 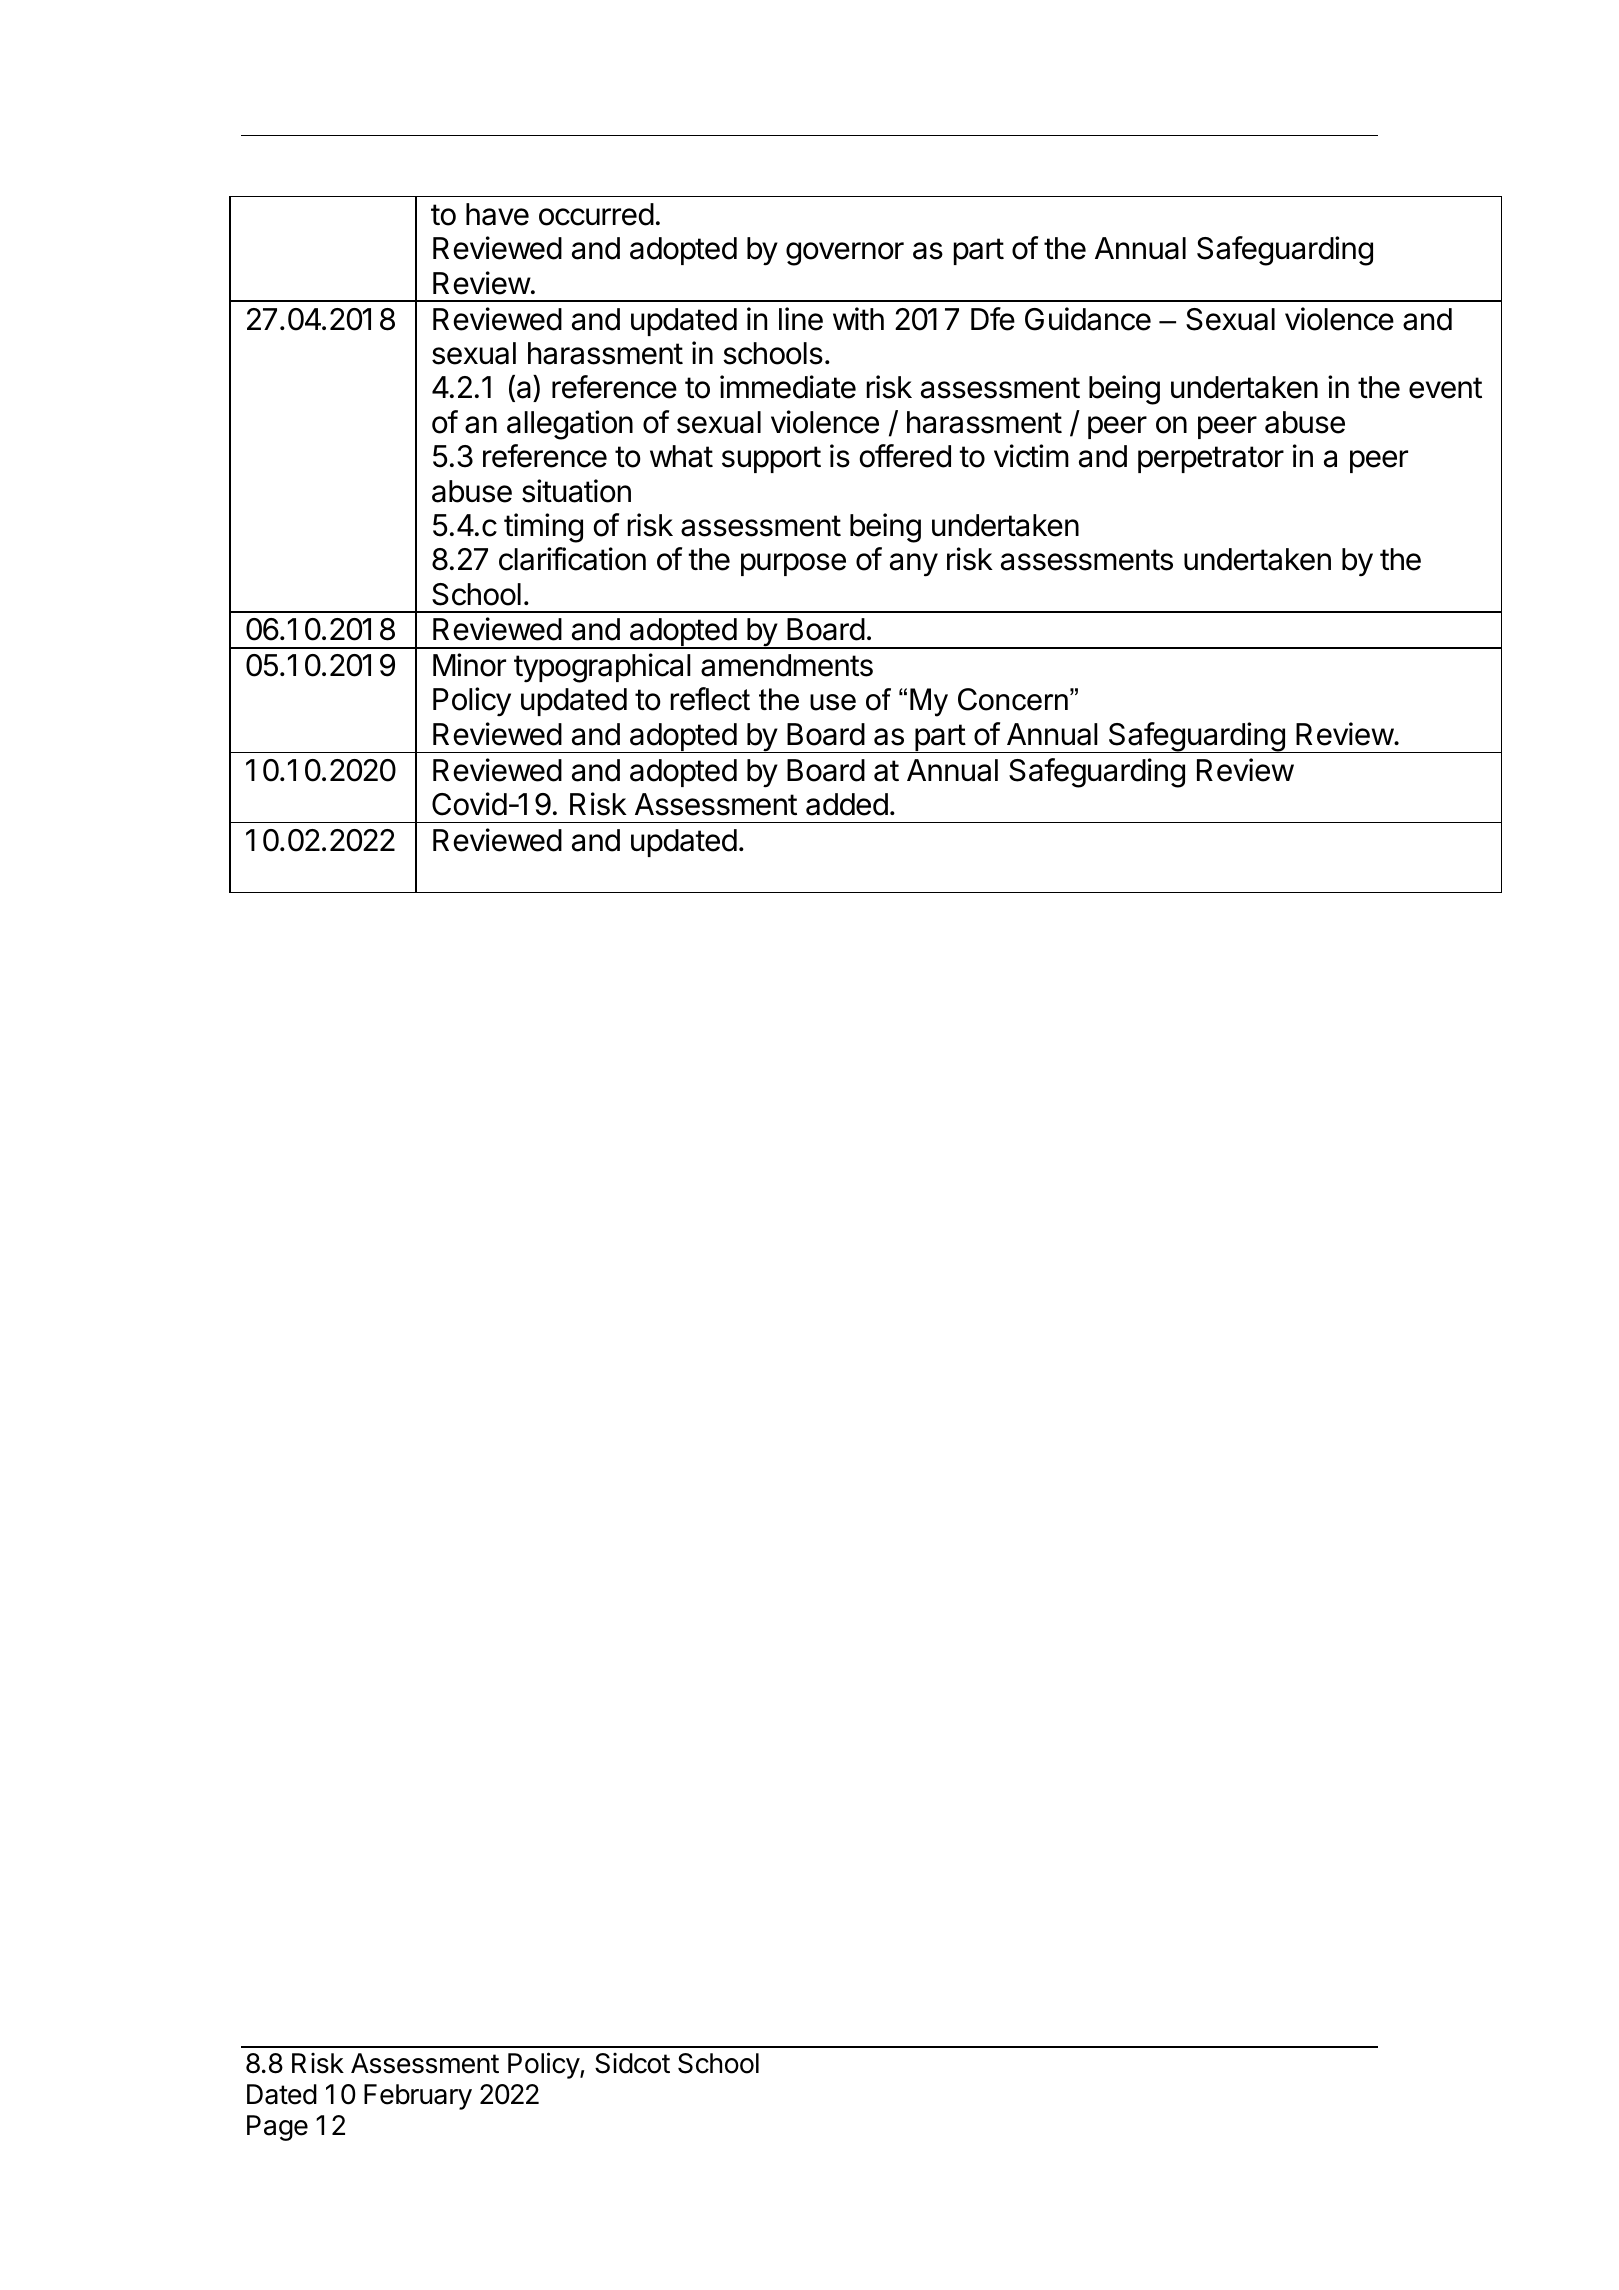 What do you see at coordinates (845, 254) in the document?
I see `governor` at bounding box center [845, 254].
